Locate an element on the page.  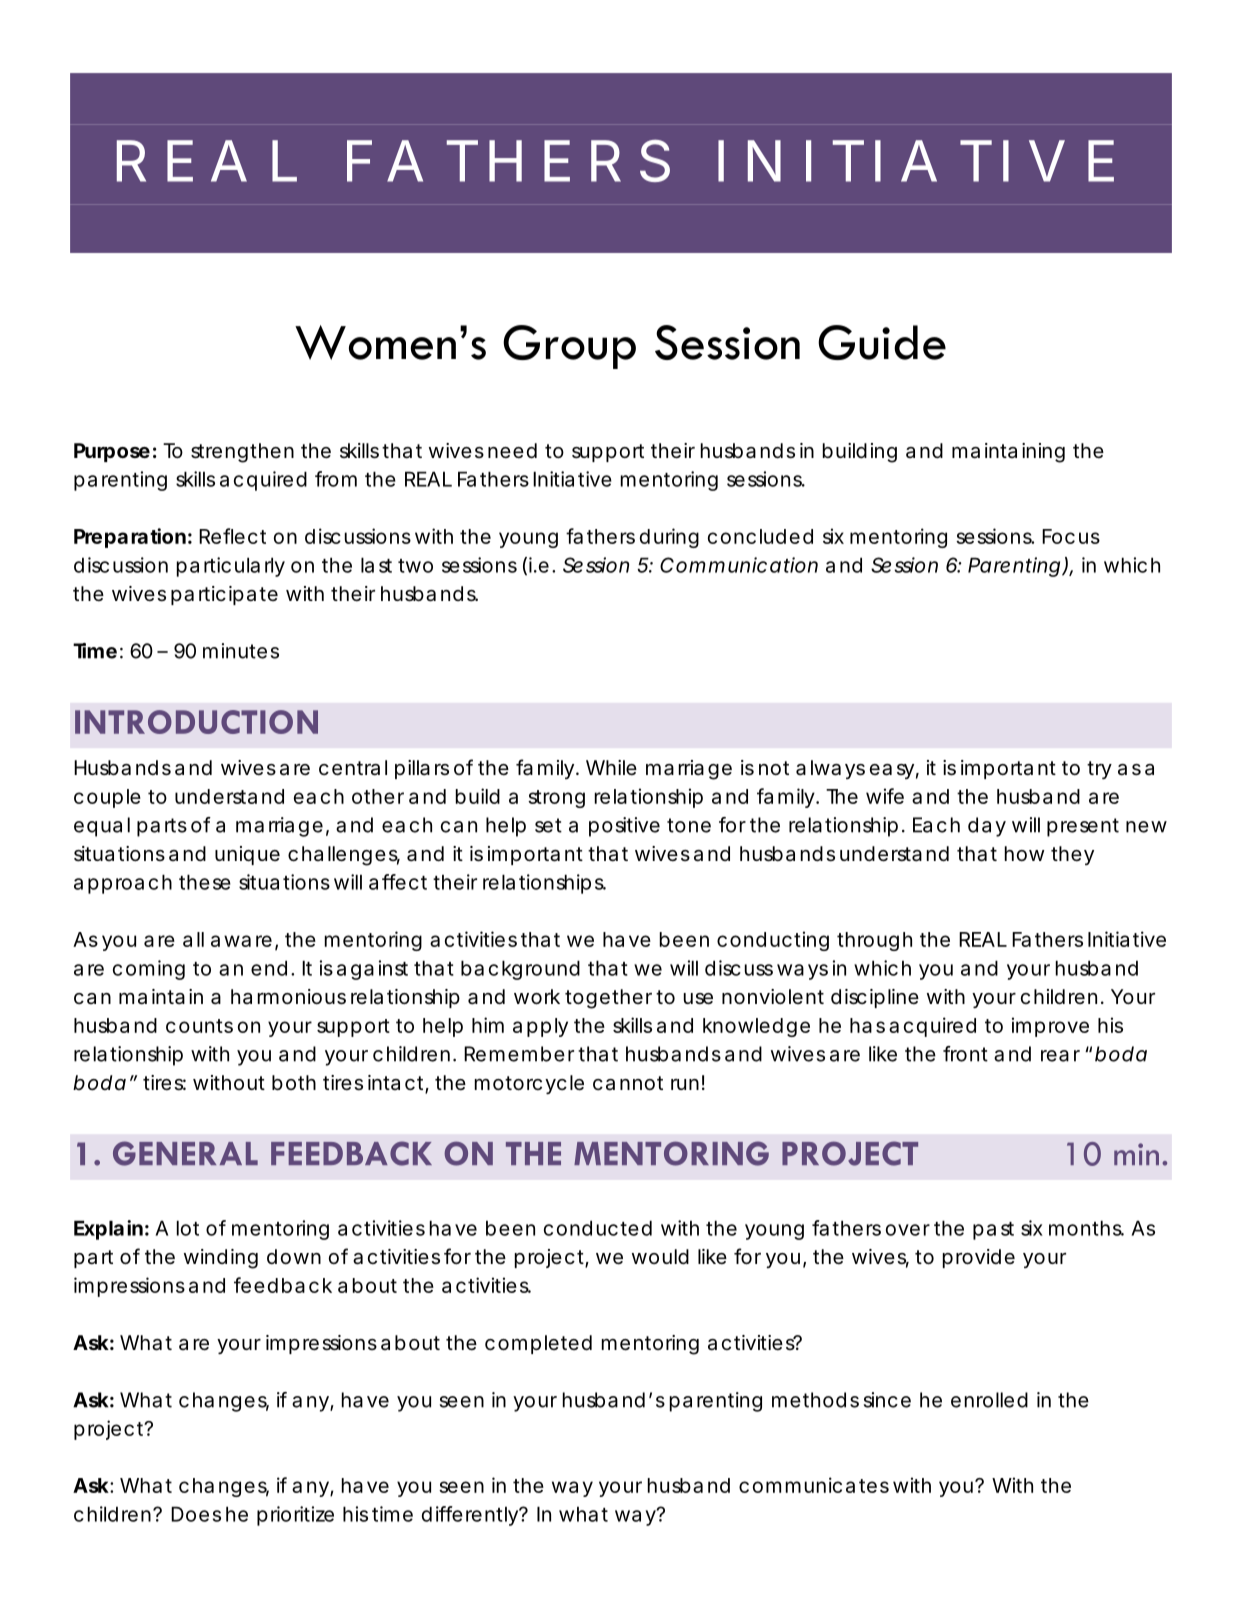
would is located at coordinates (660, 1256).
